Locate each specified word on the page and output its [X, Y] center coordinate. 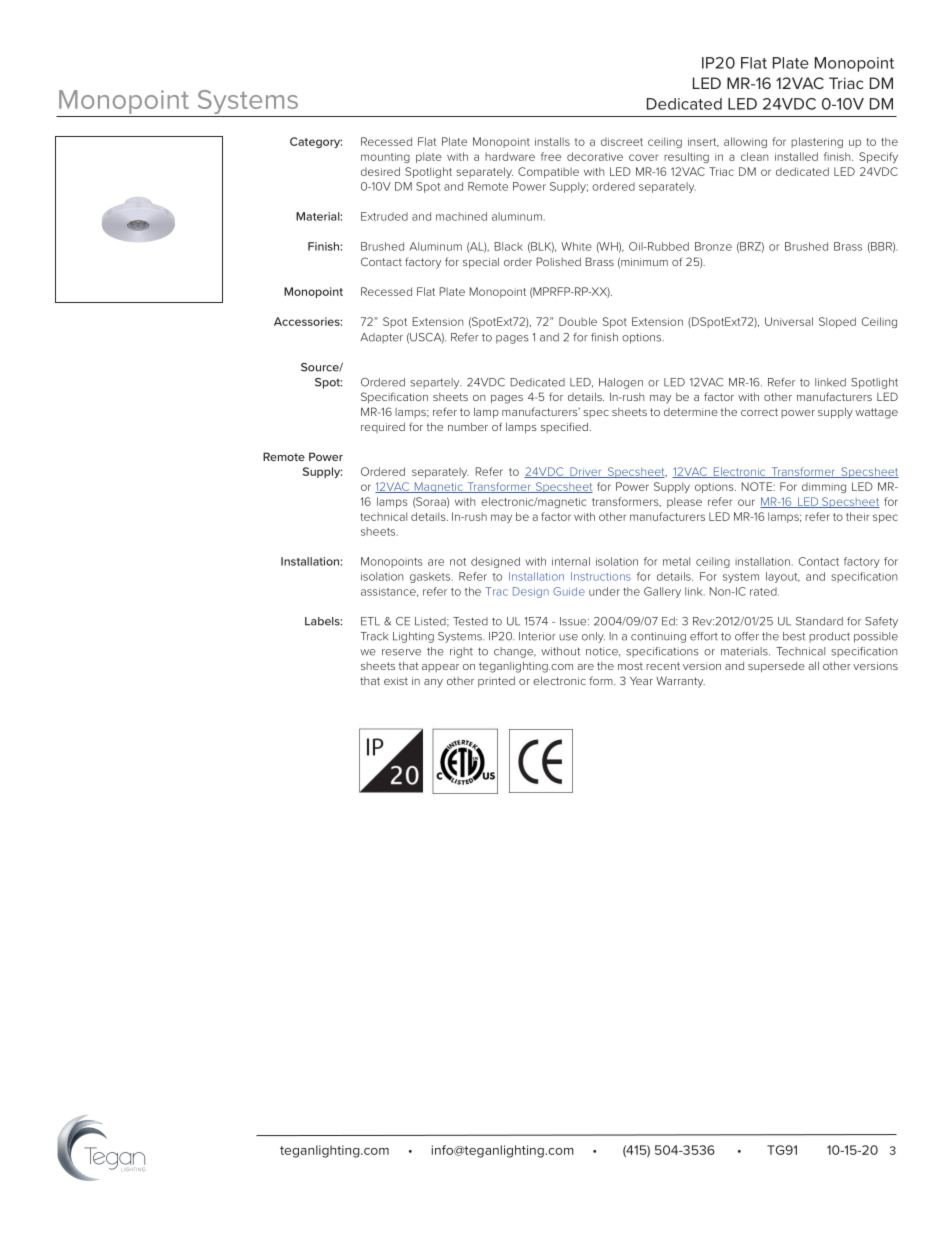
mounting [385, 158]
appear [440, 668]
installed [796, 156]
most [630, 666]
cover [643, 157]
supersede [776, 667]
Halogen [621, 383]
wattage [876, 413]
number [468, 427]
